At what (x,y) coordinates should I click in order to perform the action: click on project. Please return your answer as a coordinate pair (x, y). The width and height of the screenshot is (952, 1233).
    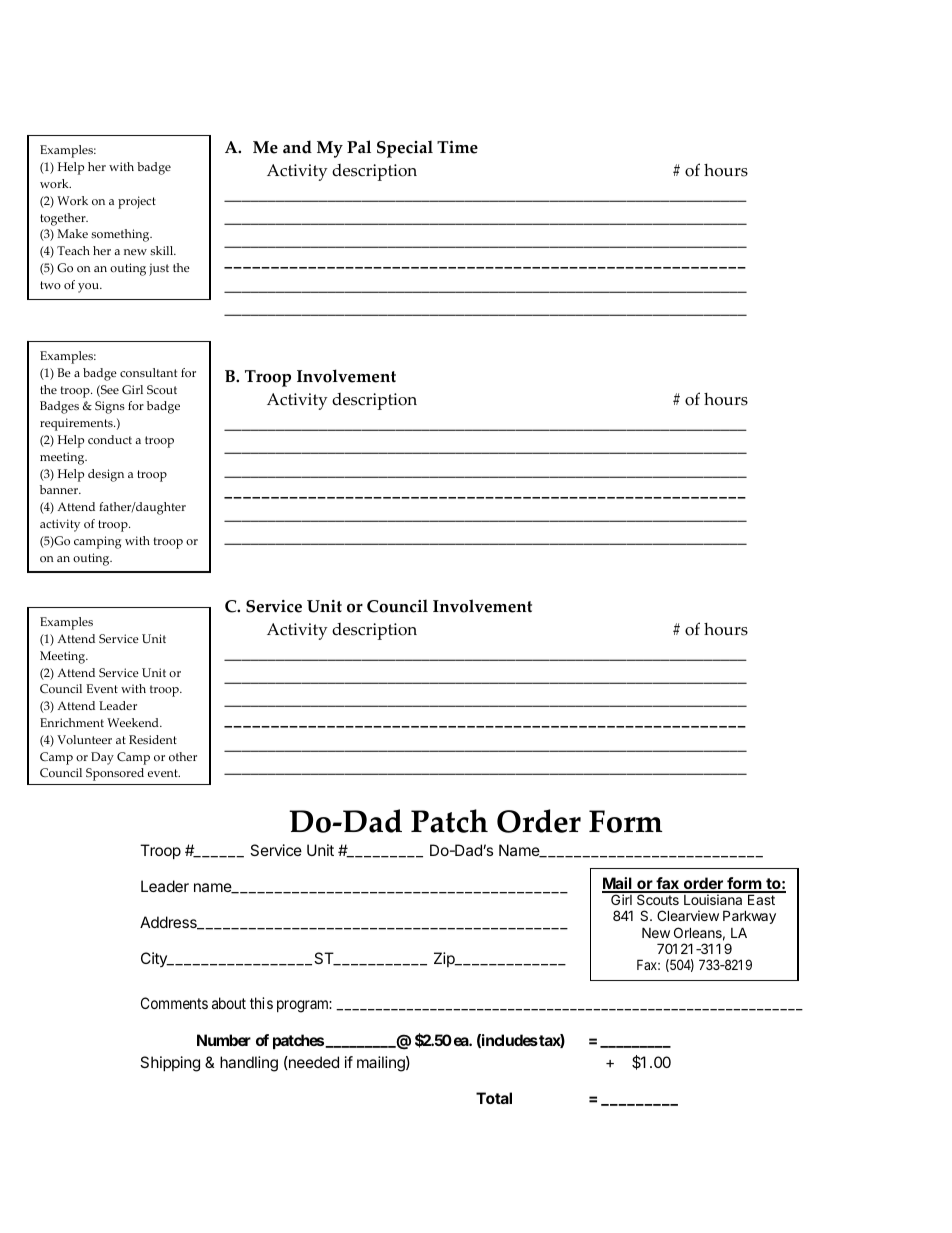
    Looking at the image, I should click on (137, 202).
